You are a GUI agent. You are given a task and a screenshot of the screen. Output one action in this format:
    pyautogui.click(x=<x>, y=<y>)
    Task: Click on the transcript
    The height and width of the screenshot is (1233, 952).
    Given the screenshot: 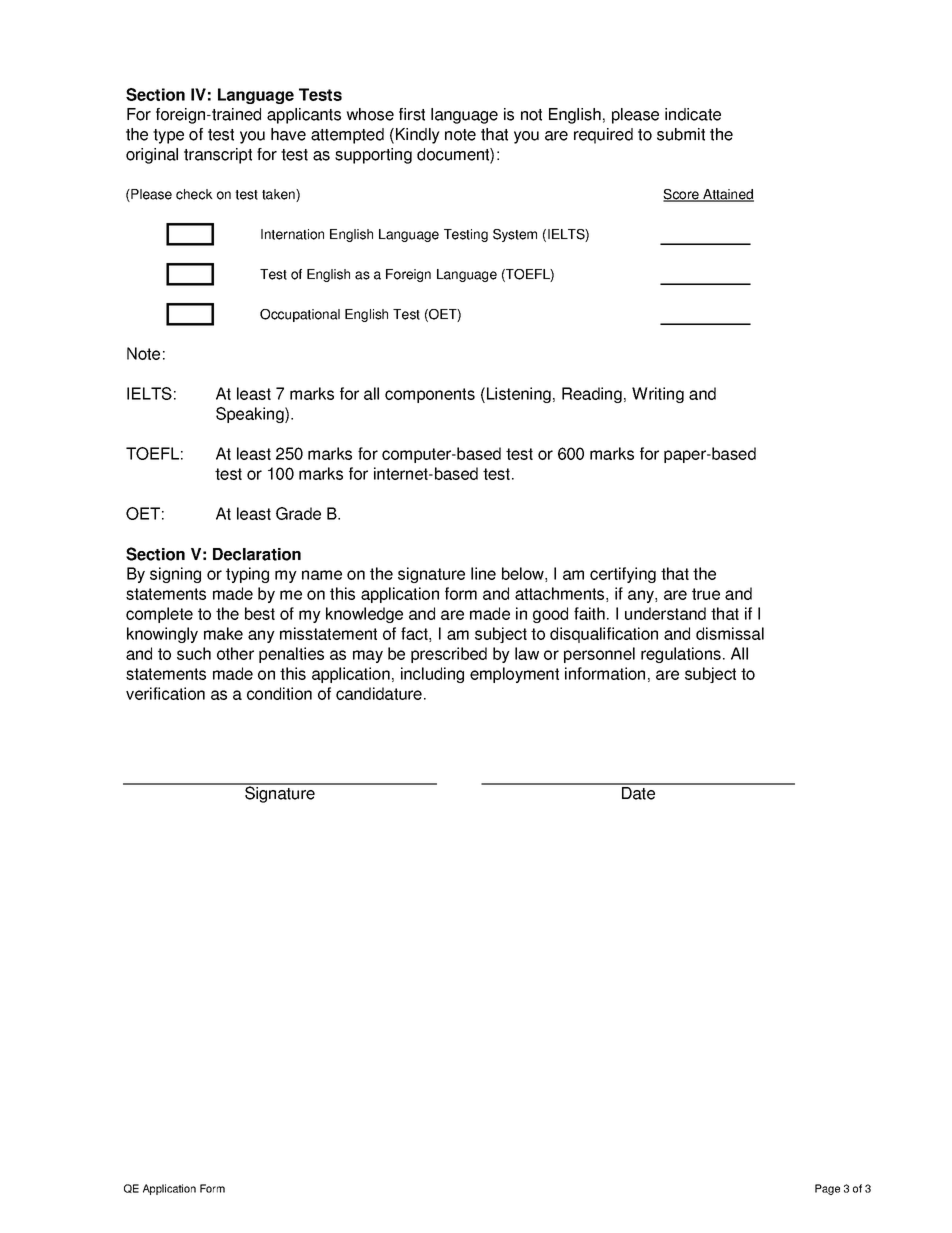 What is the action you would take?
    pyautogui.click(x=218, y=156)
